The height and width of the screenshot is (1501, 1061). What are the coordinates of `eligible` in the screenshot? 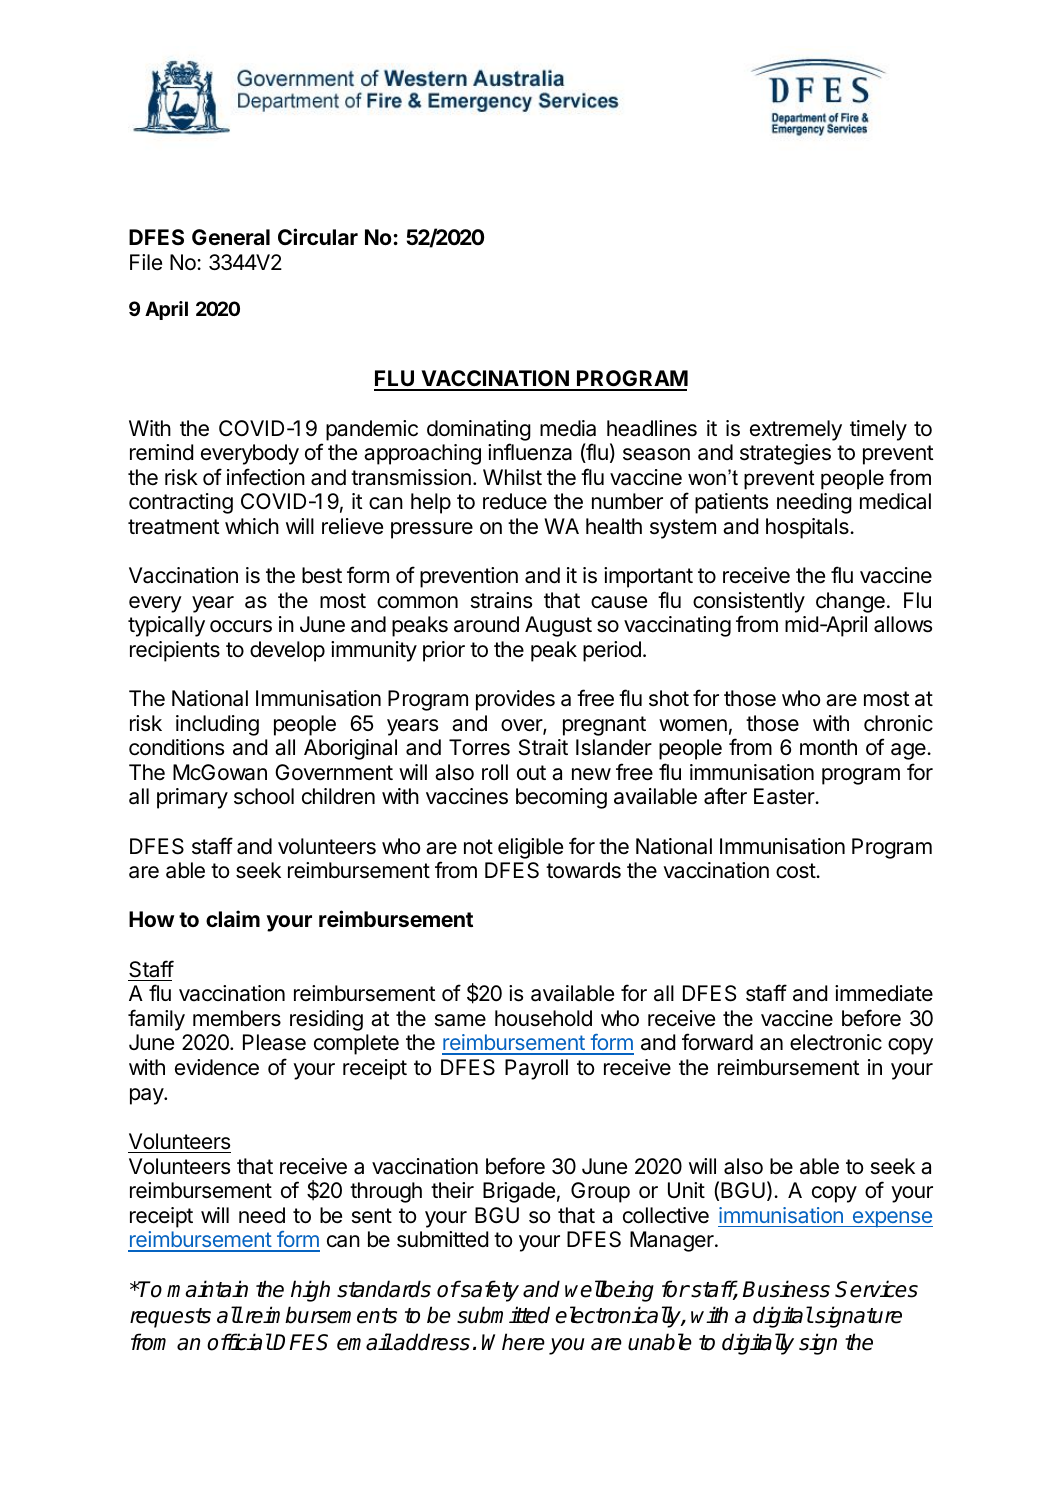 It's located at (530, 848).
